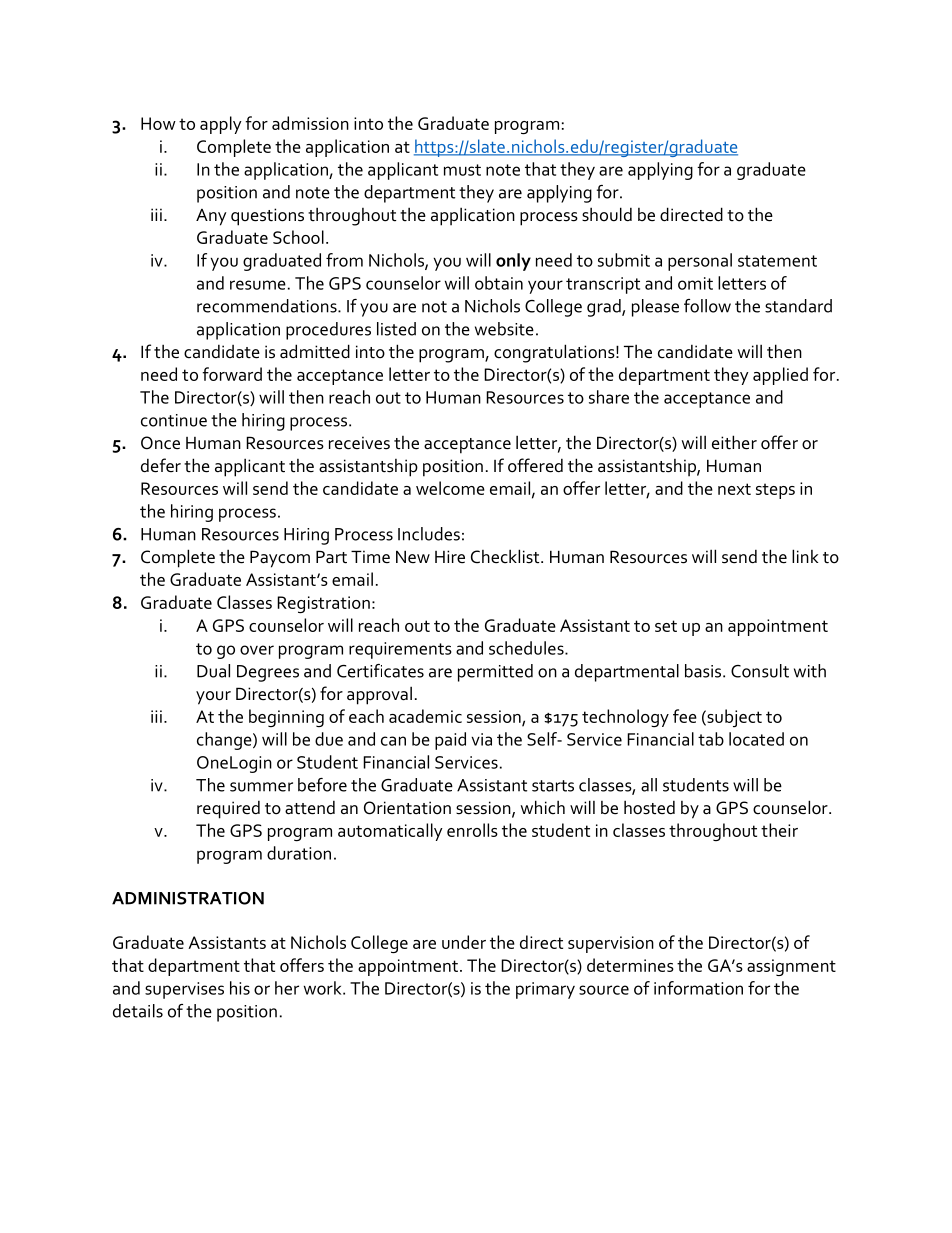 Image resolution: width=952 pixels, height=1233 pixels. Describe the element at coordinates (805, 556) in the screenshot. I see `link` at that location.
